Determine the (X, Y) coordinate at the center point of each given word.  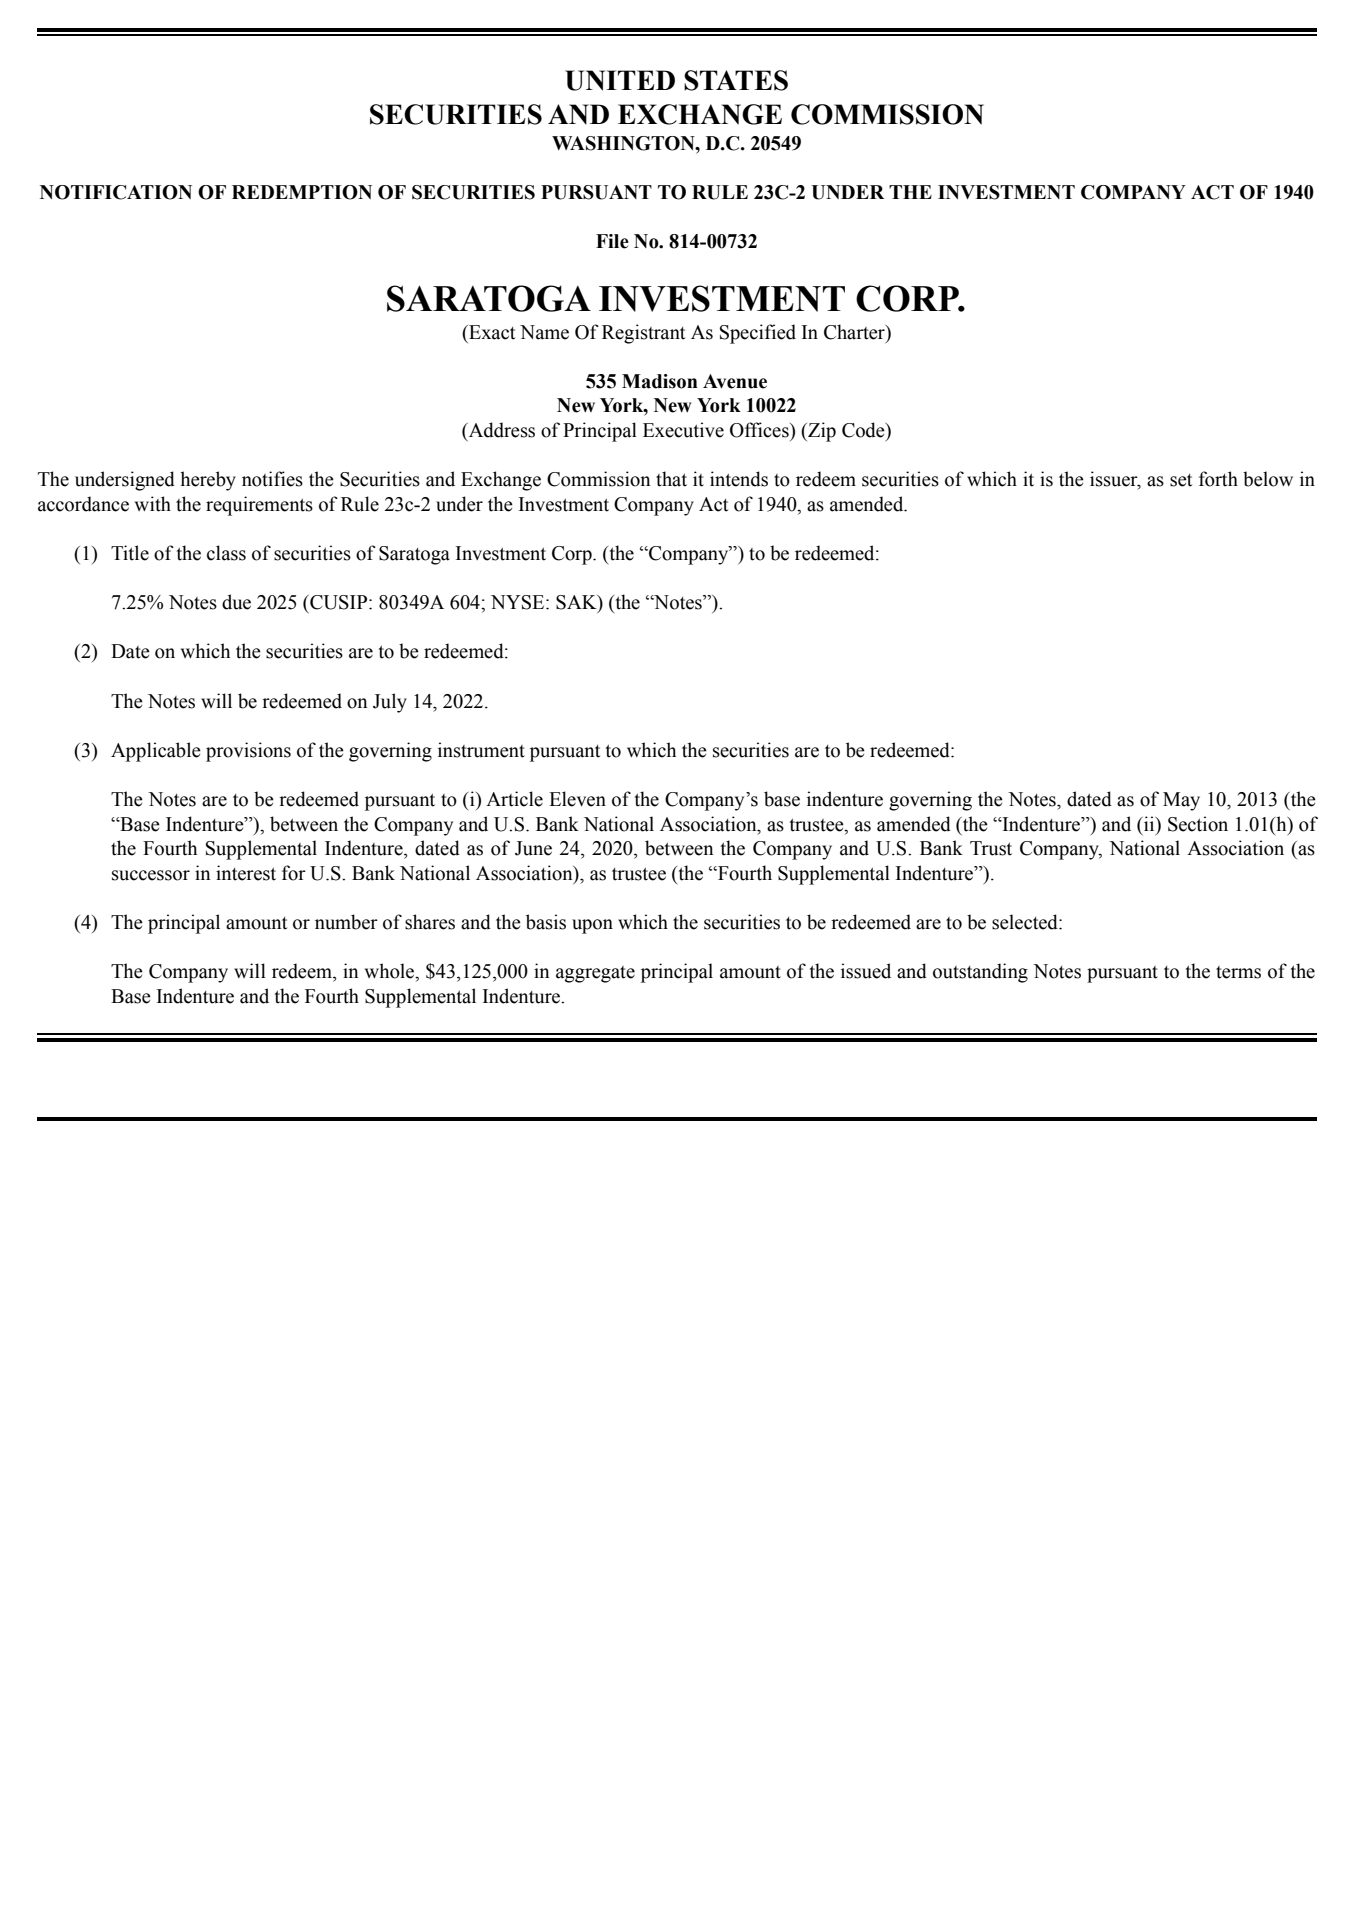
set (1181, 480)
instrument (481, 750)
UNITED (620, 80)
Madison (660, 381)
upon (592, 926)
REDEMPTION (302, 192)
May (1181, 801)
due (236, 602)
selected (1026, 922)
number (346, 922)
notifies (272, 479)
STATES (736, 80)
